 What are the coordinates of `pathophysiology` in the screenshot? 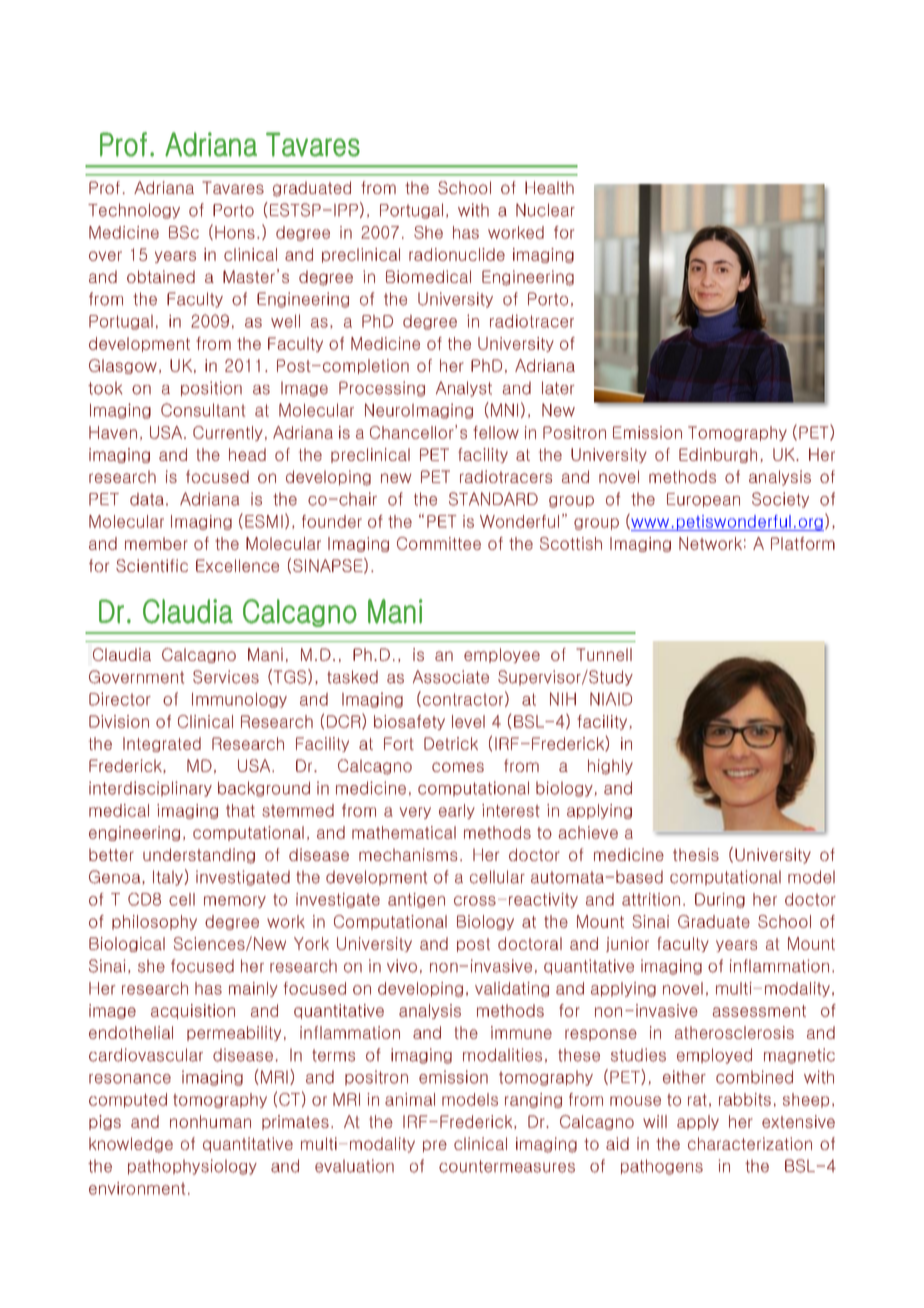 It's located at (192, 1167).
